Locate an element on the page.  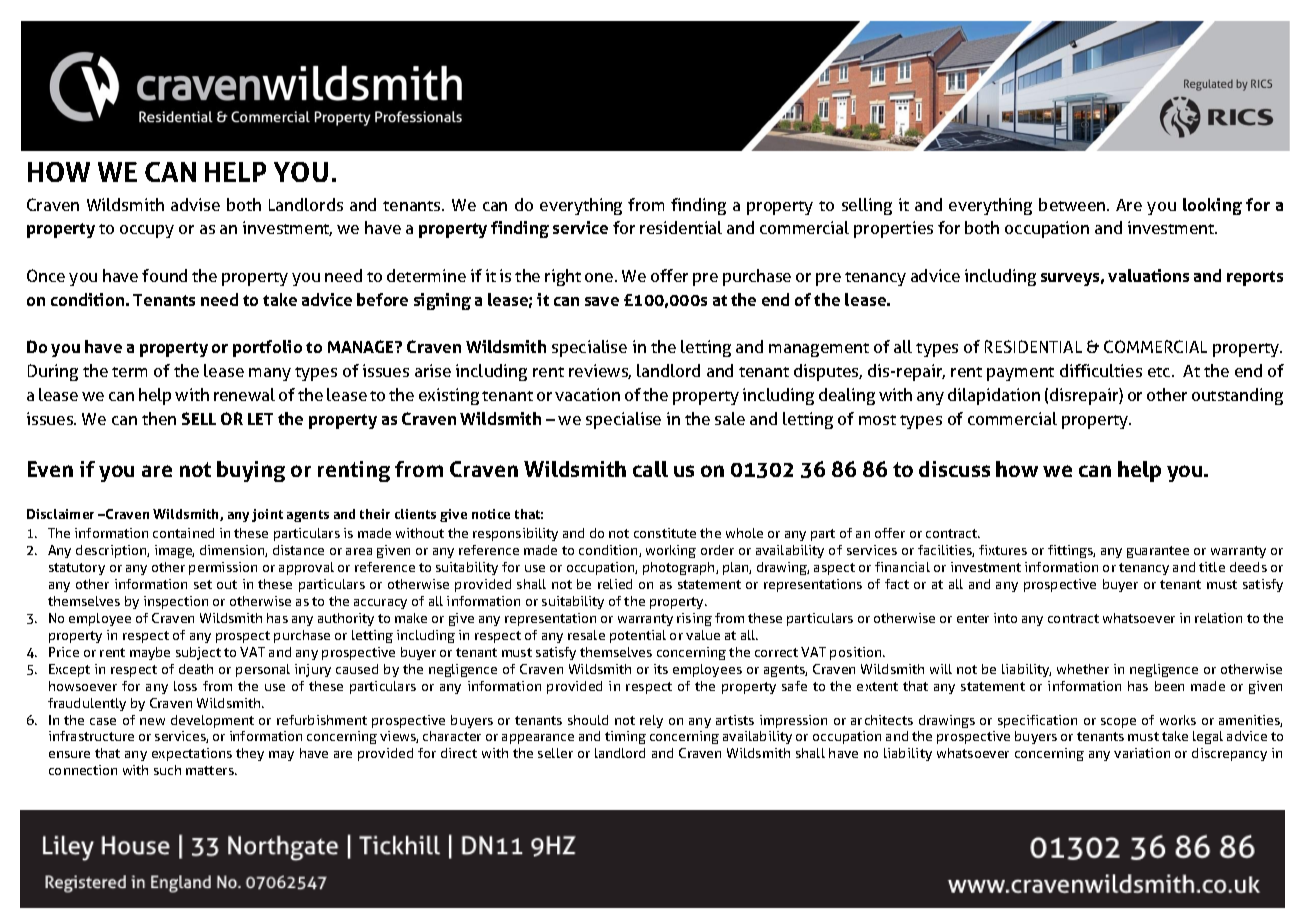
properties is located at coordinates (893, 229).
